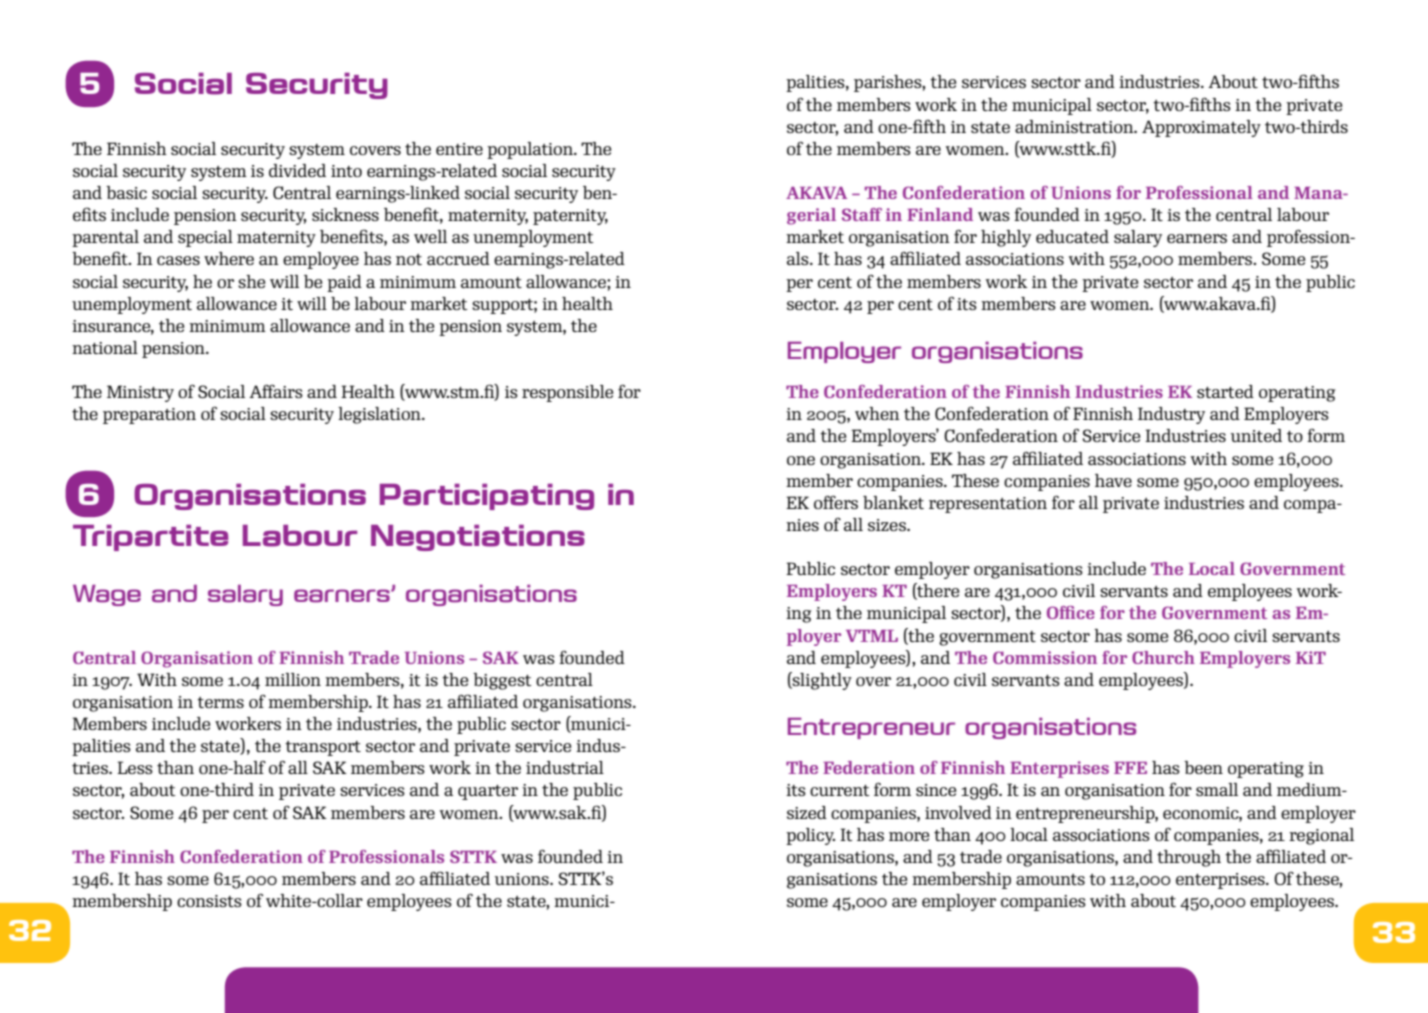 This document has width=1428, height=1013. What do you see at coordinates (209, 901) in the document?
I see `consists` at bounding box center [209, 901].
